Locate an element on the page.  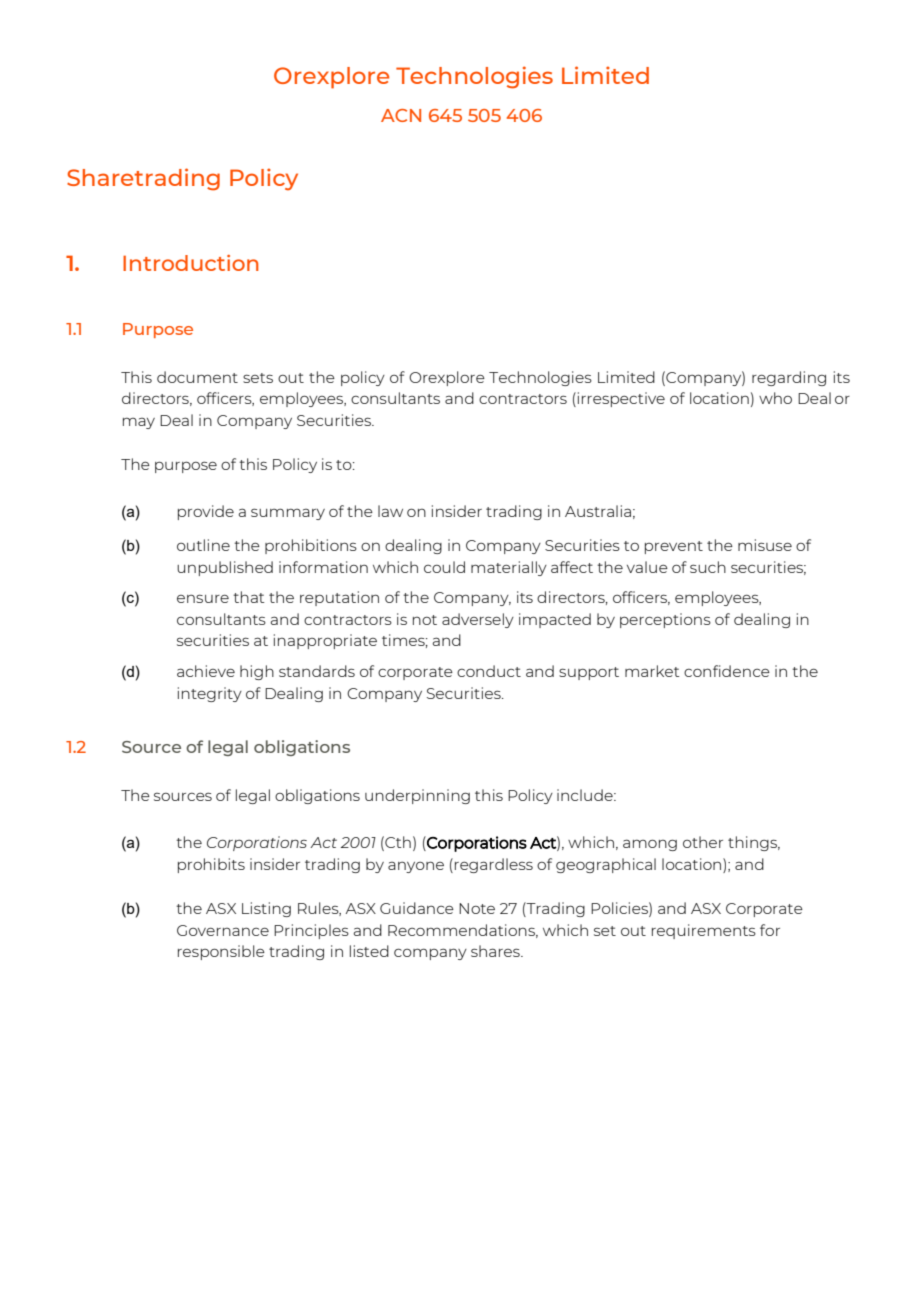
perceptions is located at coordinates (665, 620).
